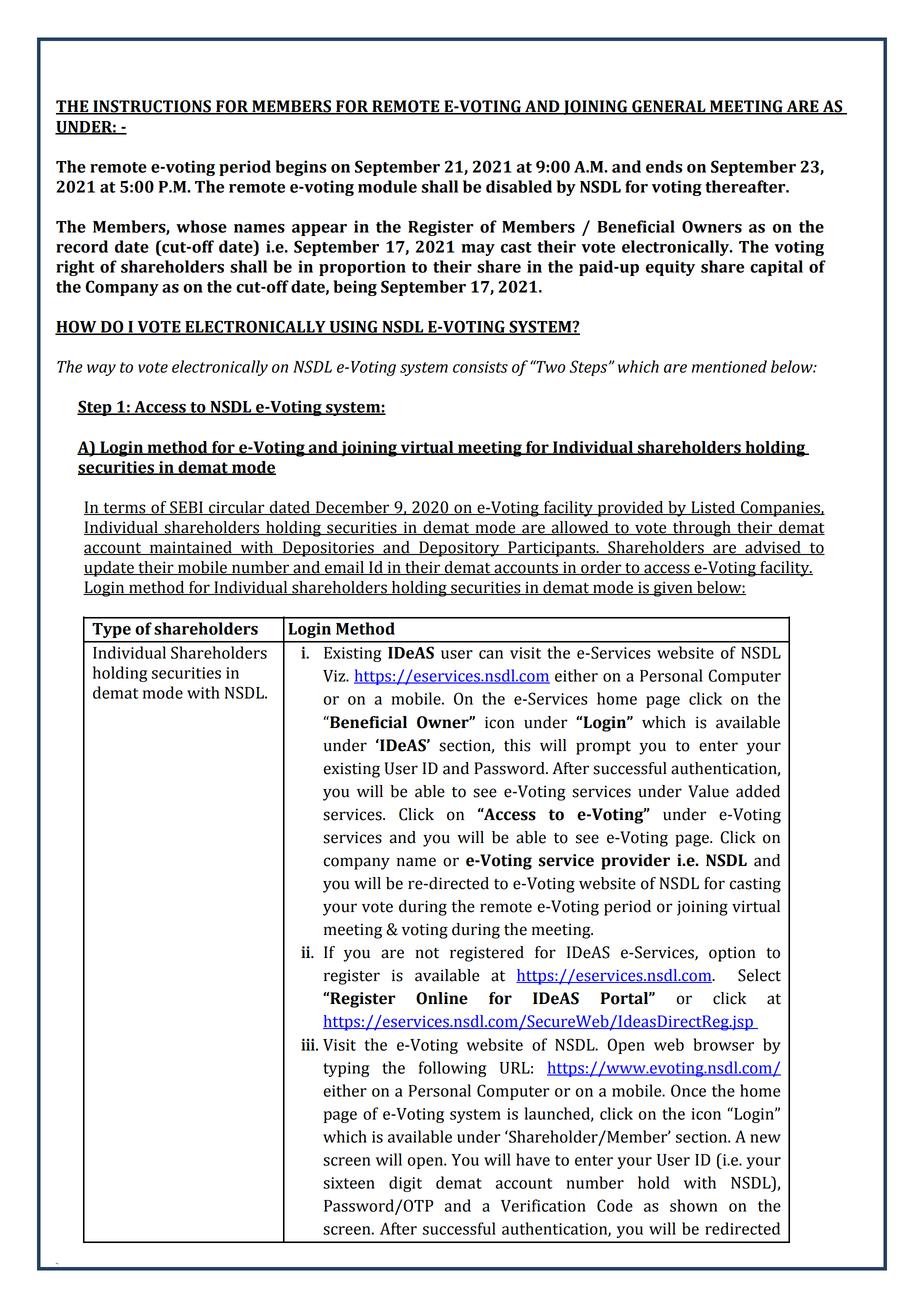 The image size is (924, 1308). Describe the element at coordinates (152, 107) in the screenshot. I see `INSTRUCTIONS` at that location.
